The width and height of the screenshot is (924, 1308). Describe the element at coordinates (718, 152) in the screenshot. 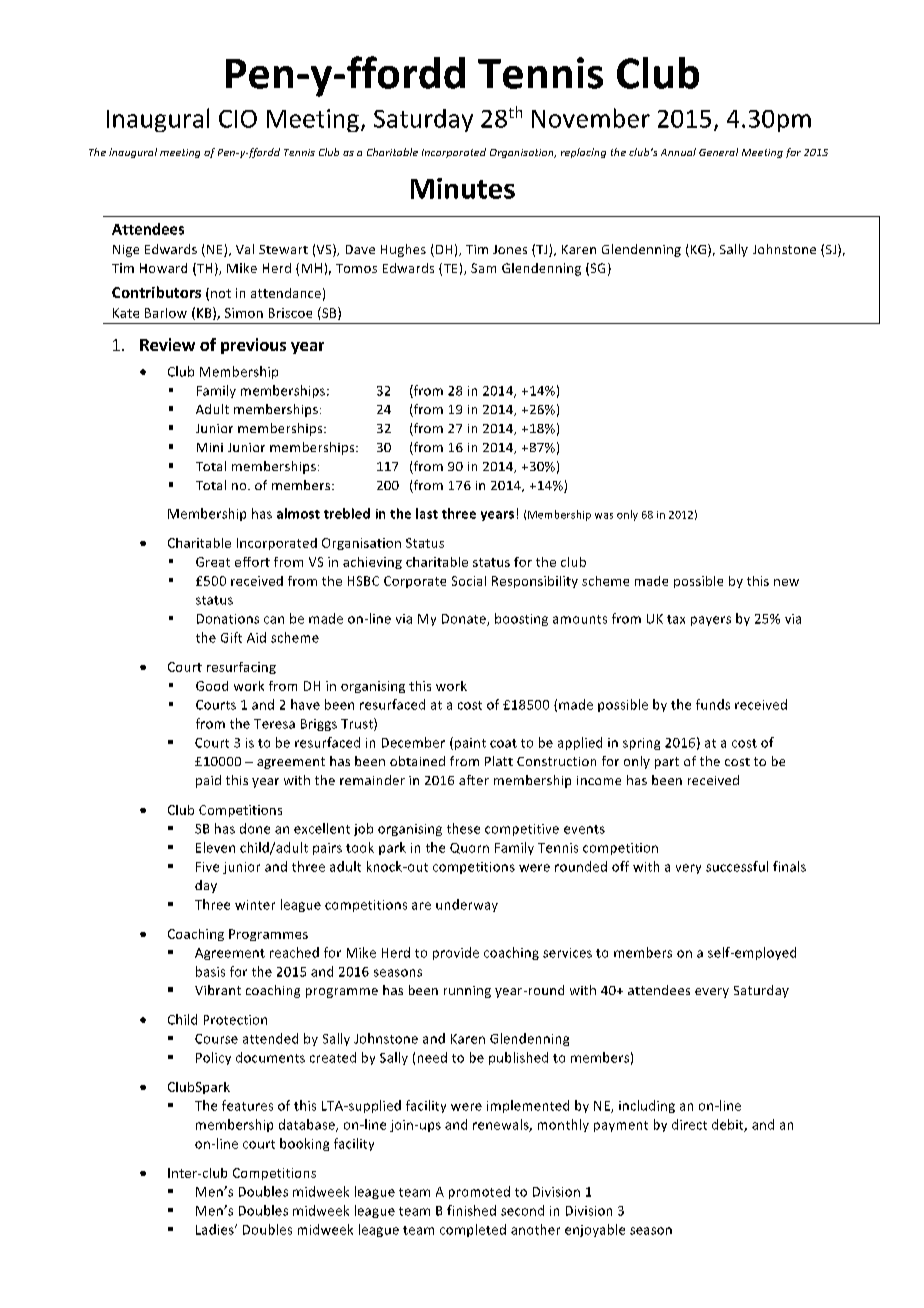

I see `General` at that location.
